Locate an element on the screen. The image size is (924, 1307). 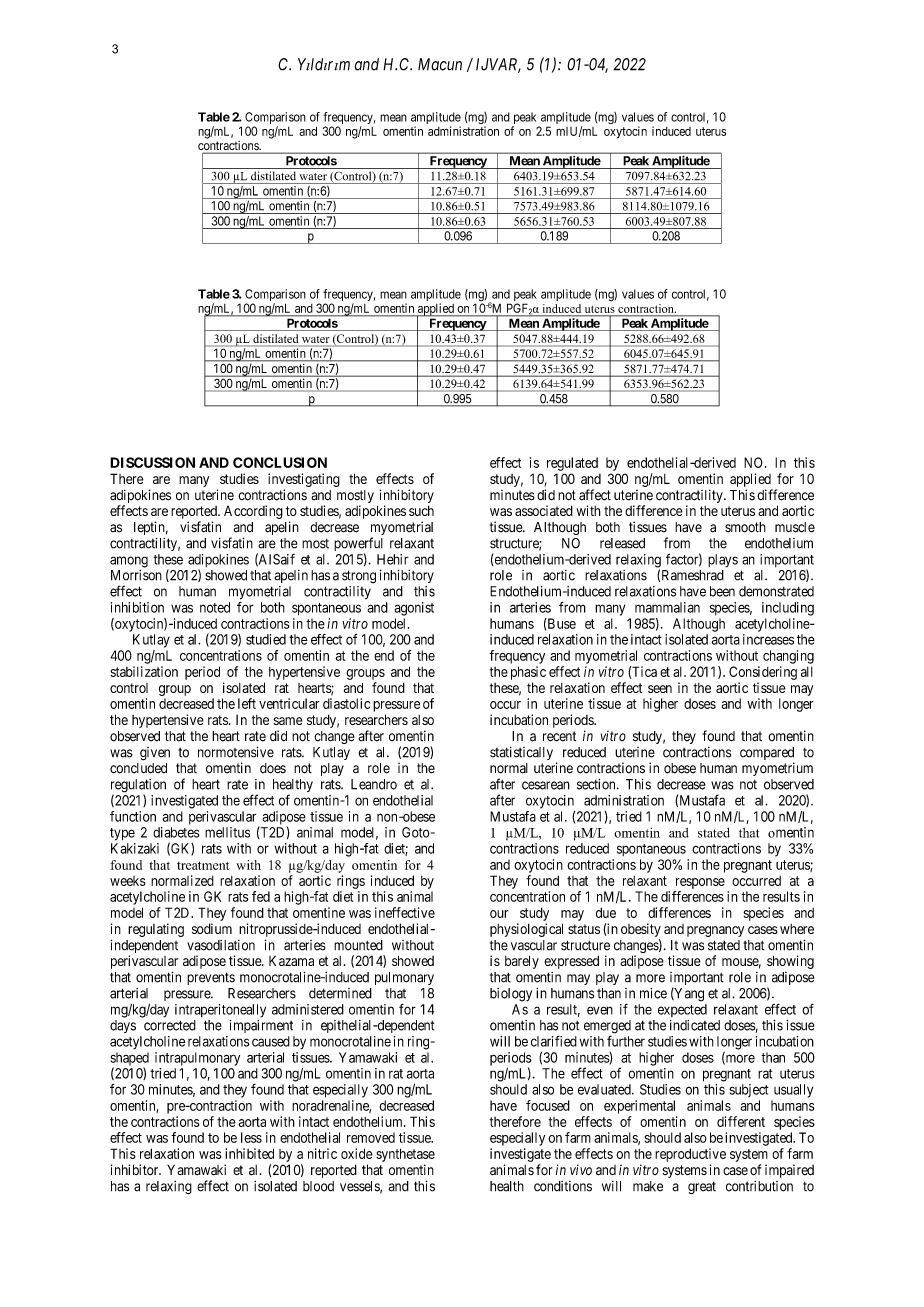
left is located at coordinates (247, 703).
